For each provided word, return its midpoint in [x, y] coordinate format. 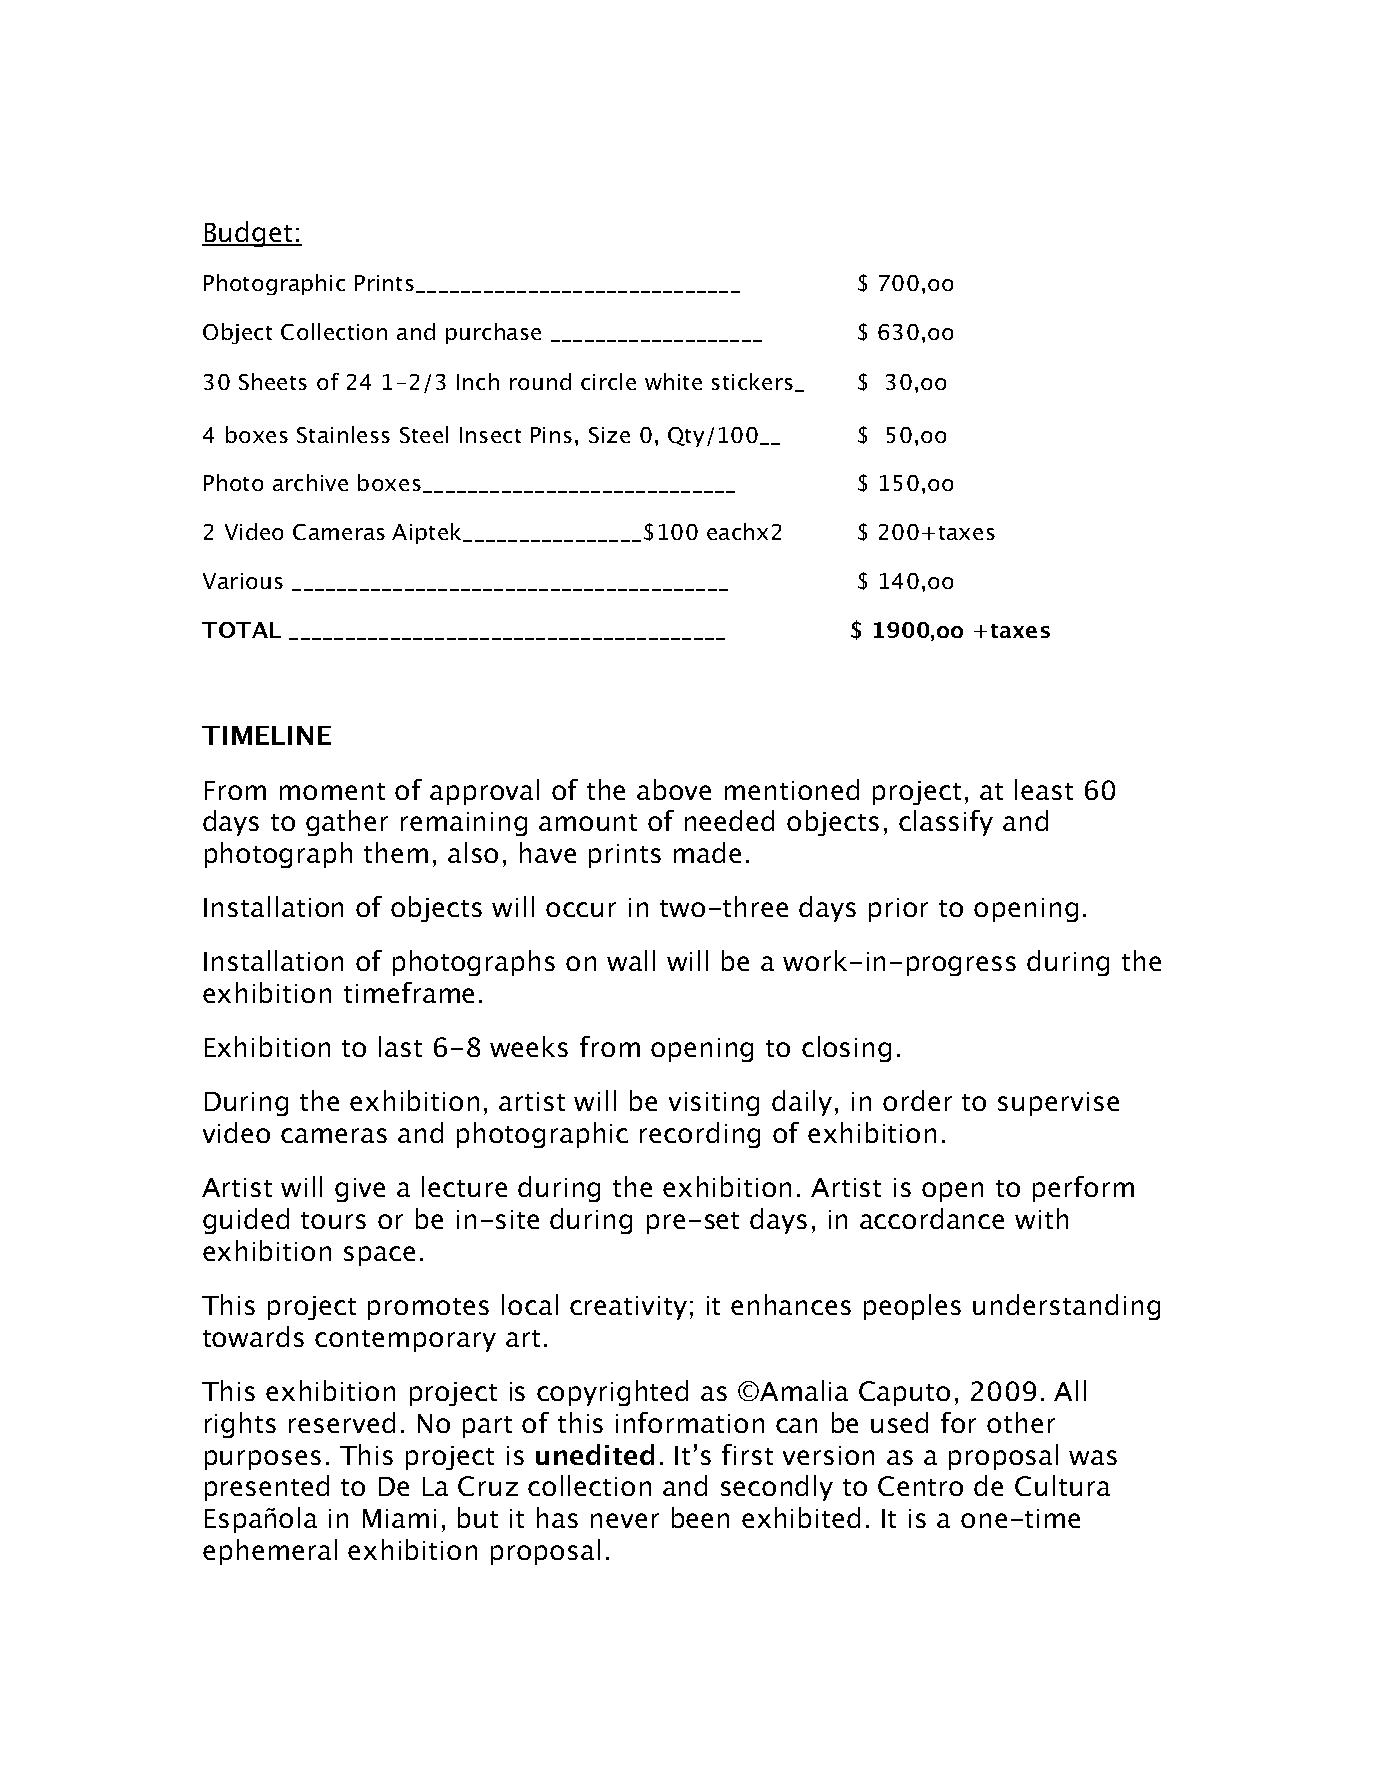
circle [608, 381]
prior [898, 910]
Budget [248, 234]
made [707, 852]
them [396, 852]
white [673, 381]
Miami [399, 1518]
